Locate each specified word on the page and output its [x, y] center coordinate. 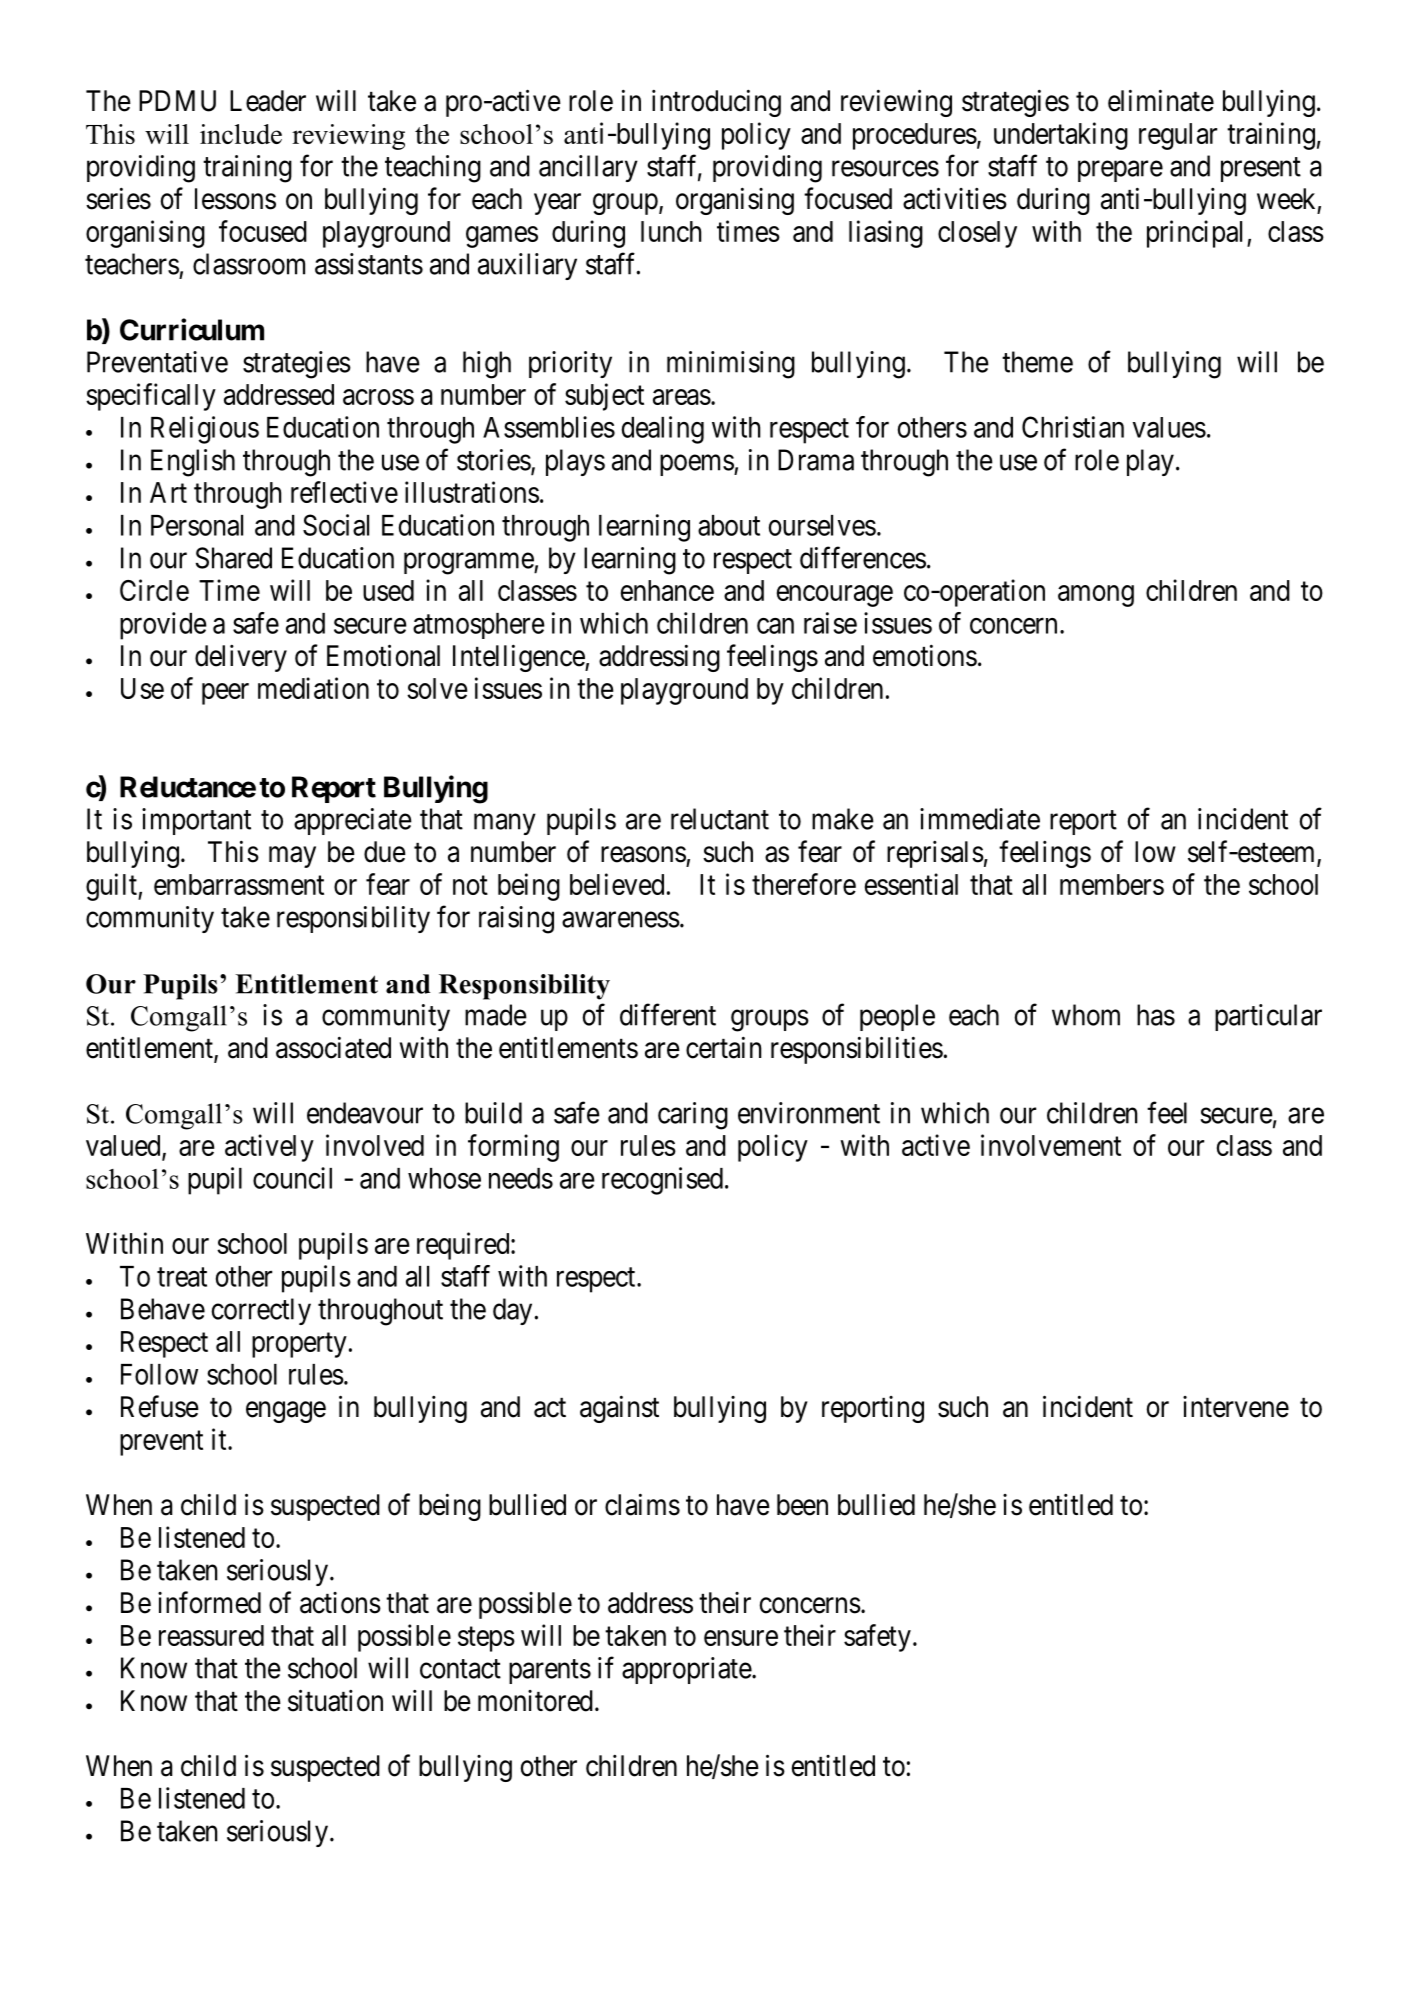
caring [693, 1116]
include [241, 134]
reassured [211, 1635]
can [775, 626]
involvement [1051, 1145]
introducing [716, 103]
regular [1178, 136]
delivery [241, 658]
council [292, 1178]
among [1096, 596]
